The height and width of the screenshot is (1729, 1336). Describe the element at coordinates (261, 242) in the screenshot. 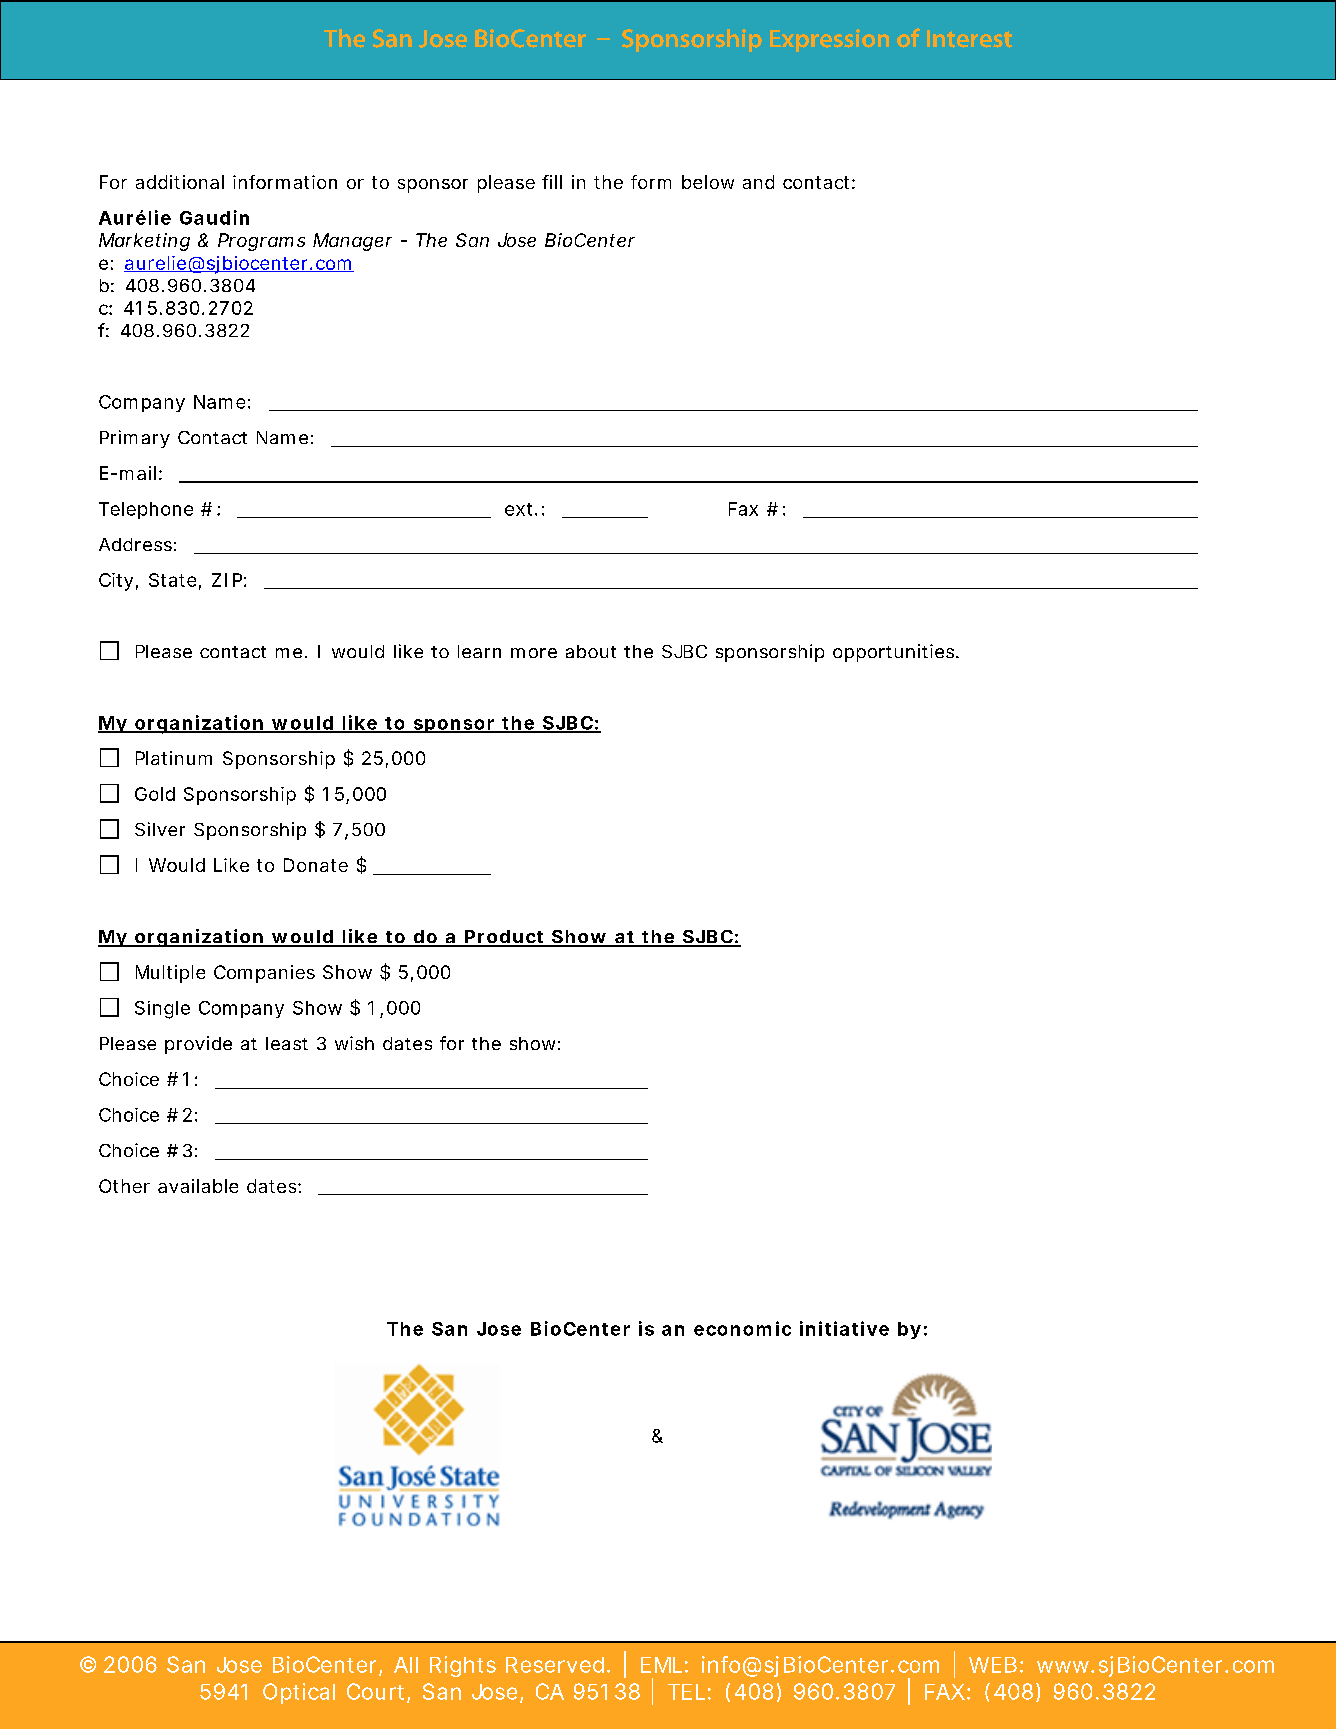

I see `Programs` at that location.
